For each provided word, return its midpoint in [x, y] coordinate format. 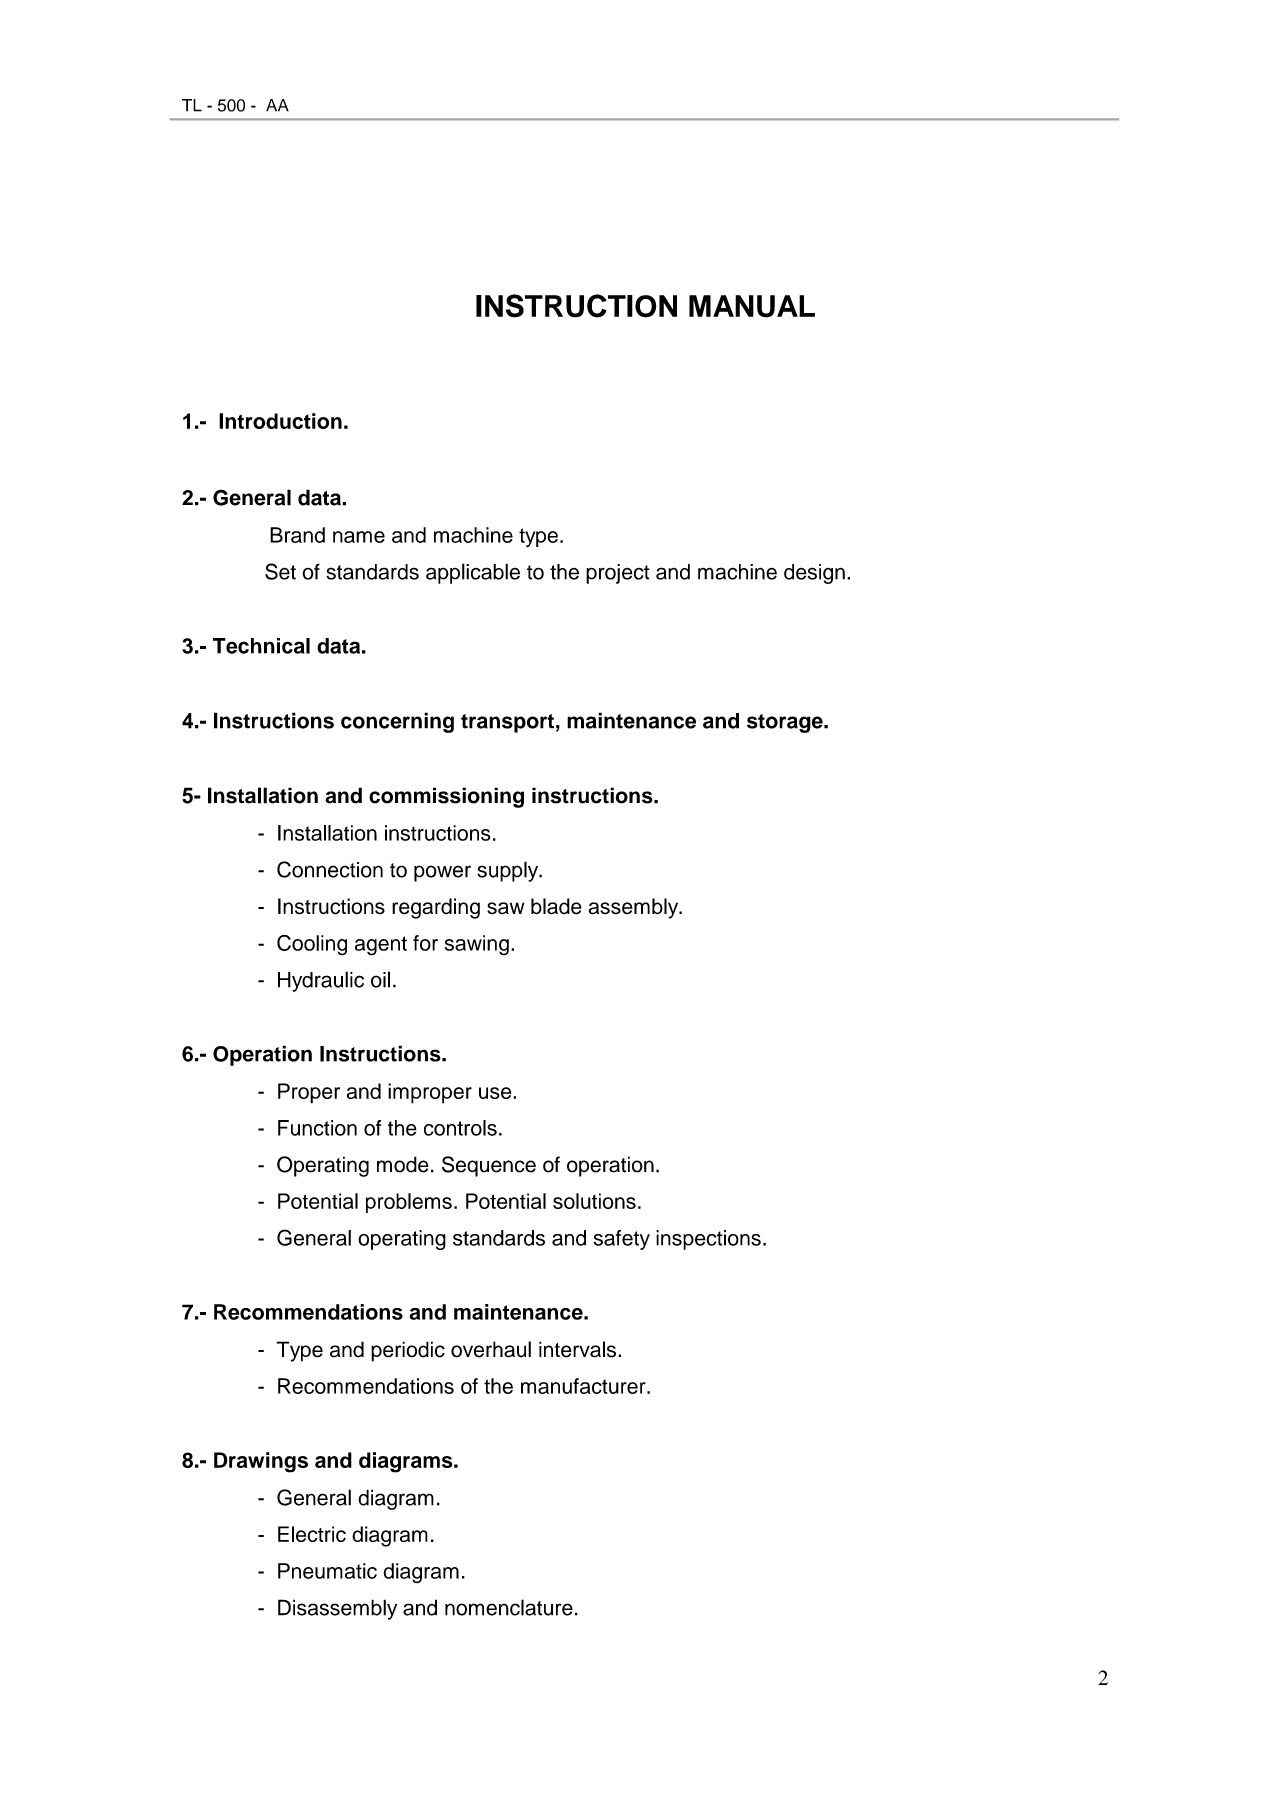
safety [622, 1240]
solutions [594, 1201]
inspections [708, 1240]
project [618, 574]
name [359, 537]
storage [786, 723]
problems [409, 1203]
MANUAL [752, 306]
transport [507, 723]
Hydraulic [321, 981]
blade [556, 906]
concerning [397, 722]
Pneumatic [327, 1571]
